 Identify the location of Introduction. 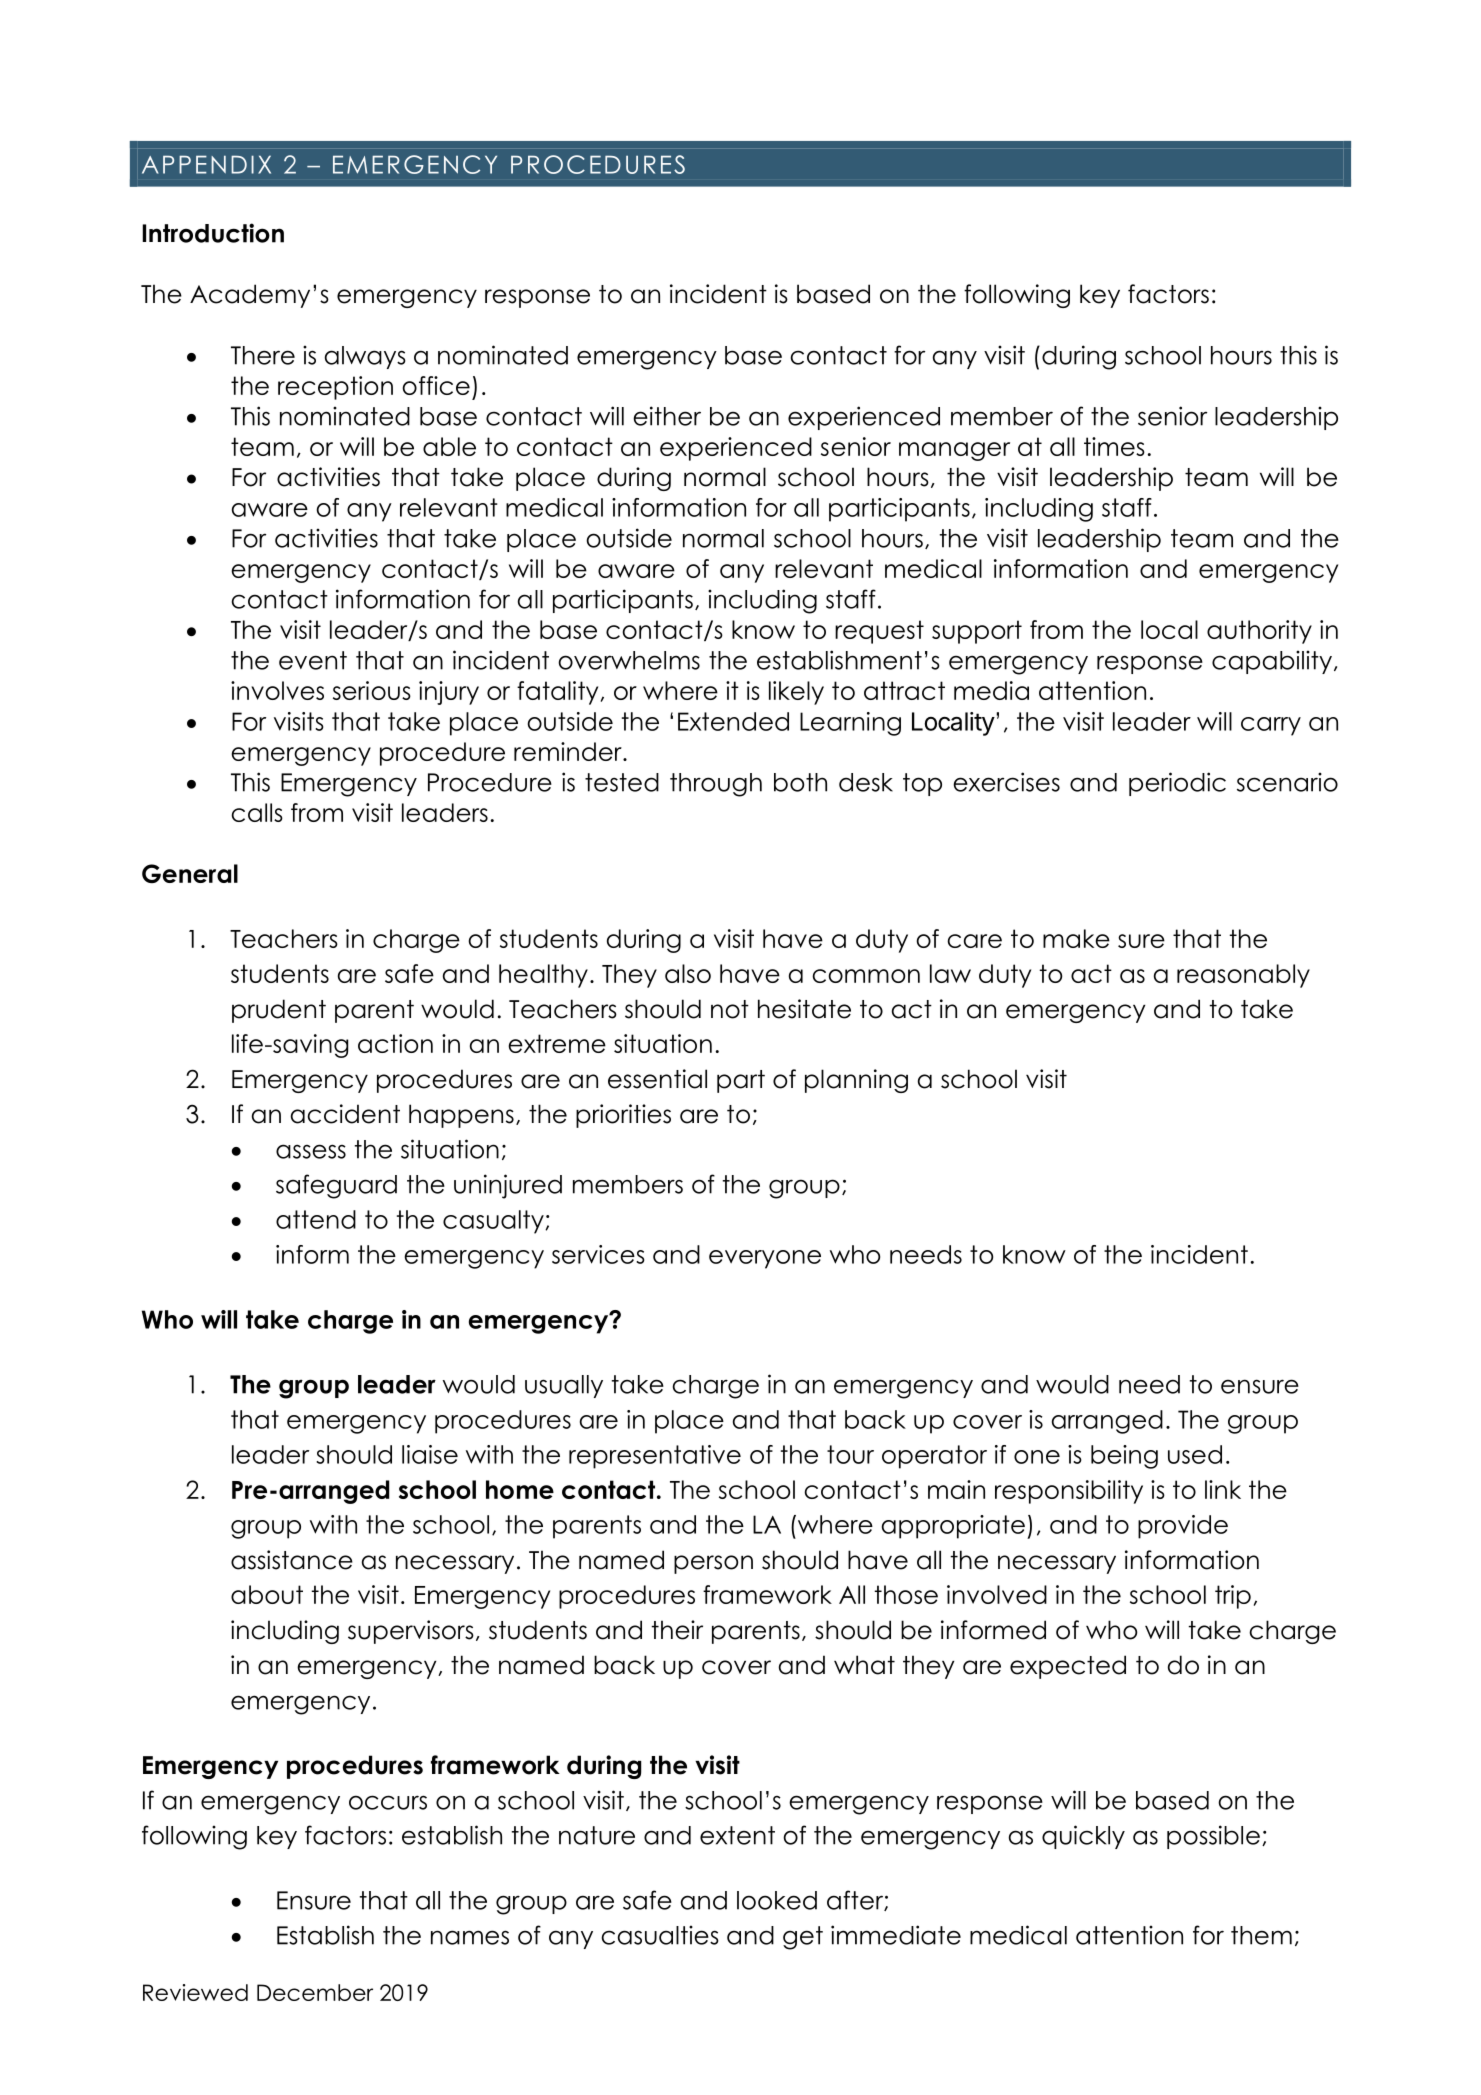
(213, 233).
